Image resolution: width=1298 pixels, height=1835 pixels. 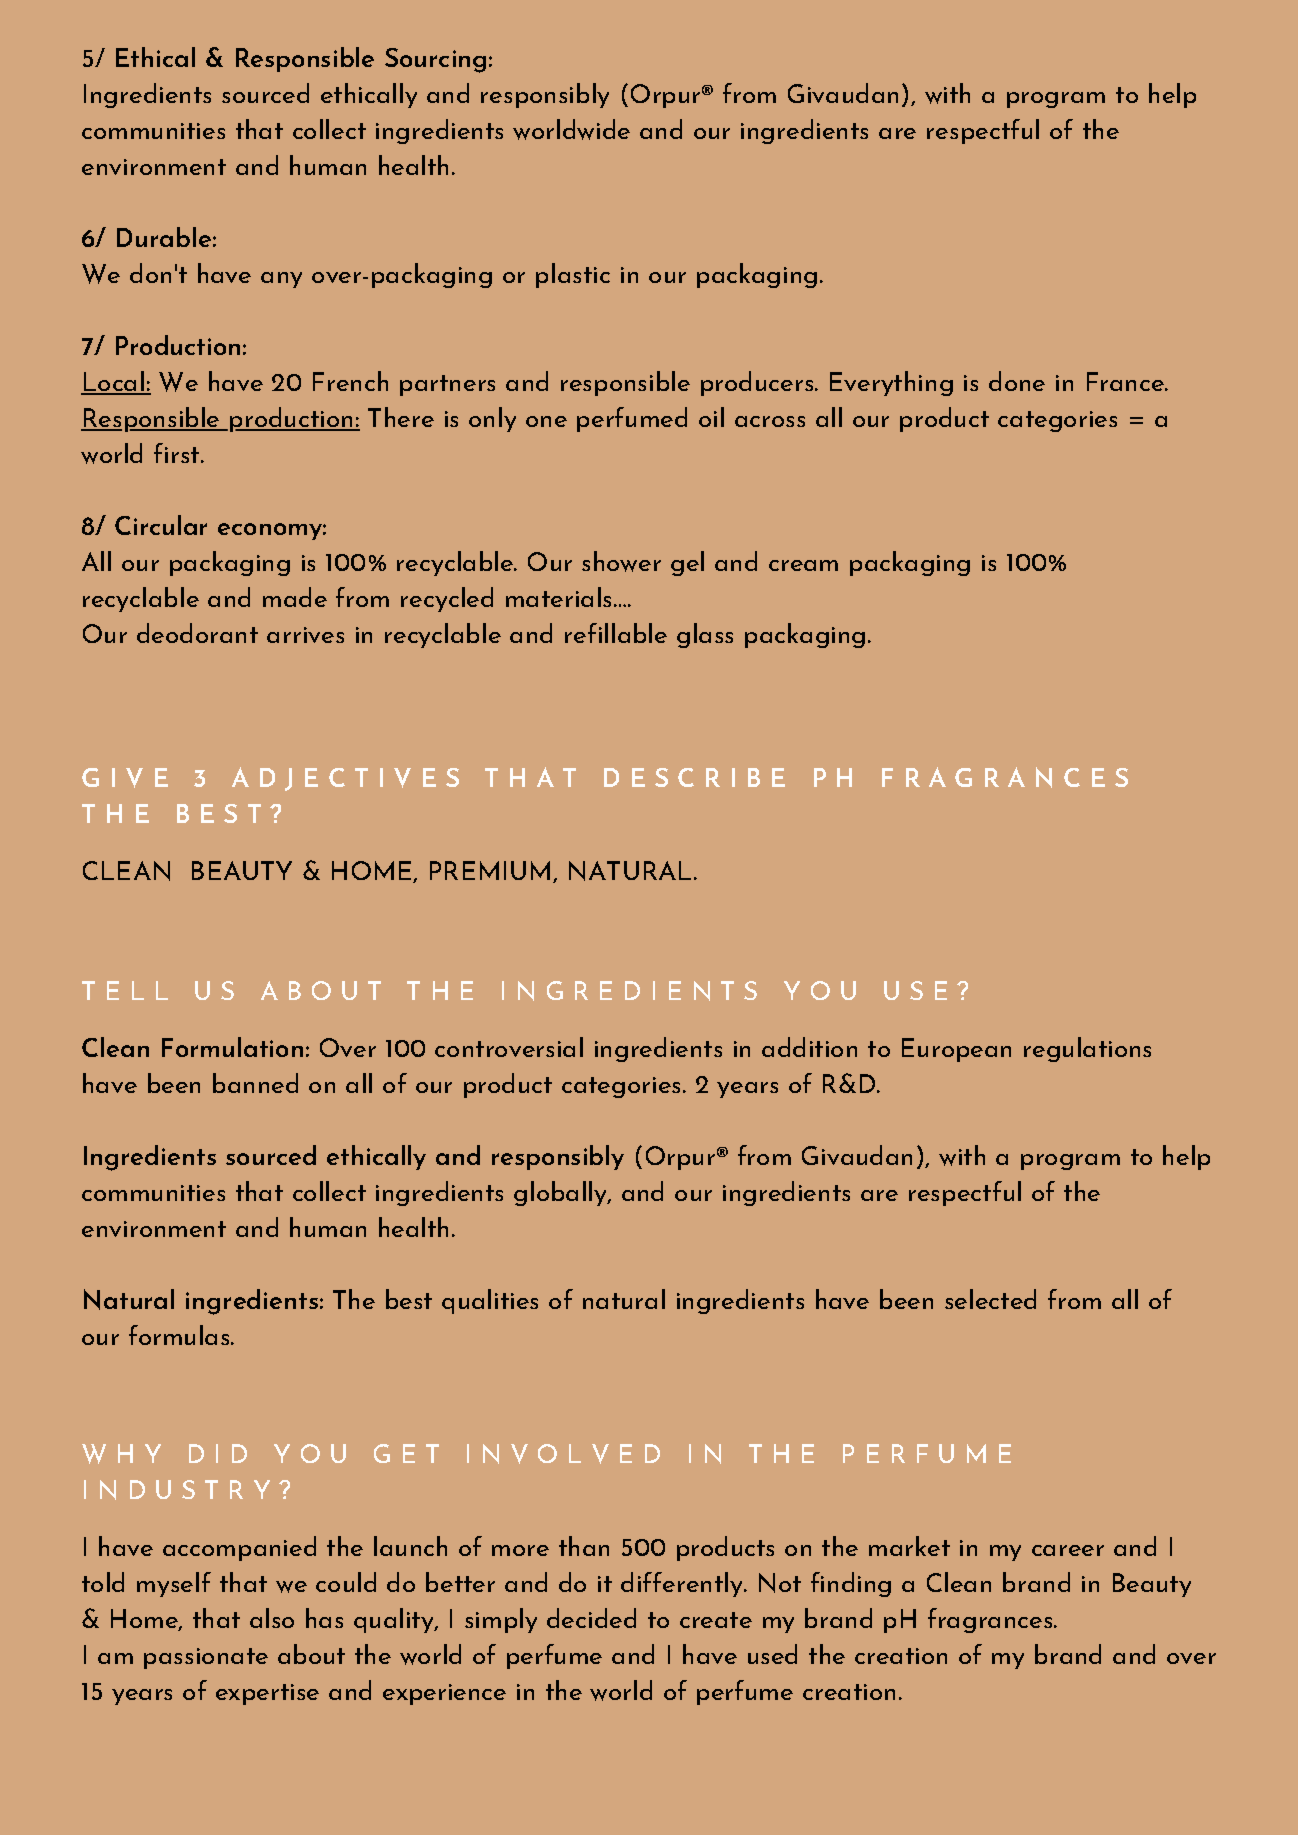 I want to click on done, so click(x=1017, y=381).
